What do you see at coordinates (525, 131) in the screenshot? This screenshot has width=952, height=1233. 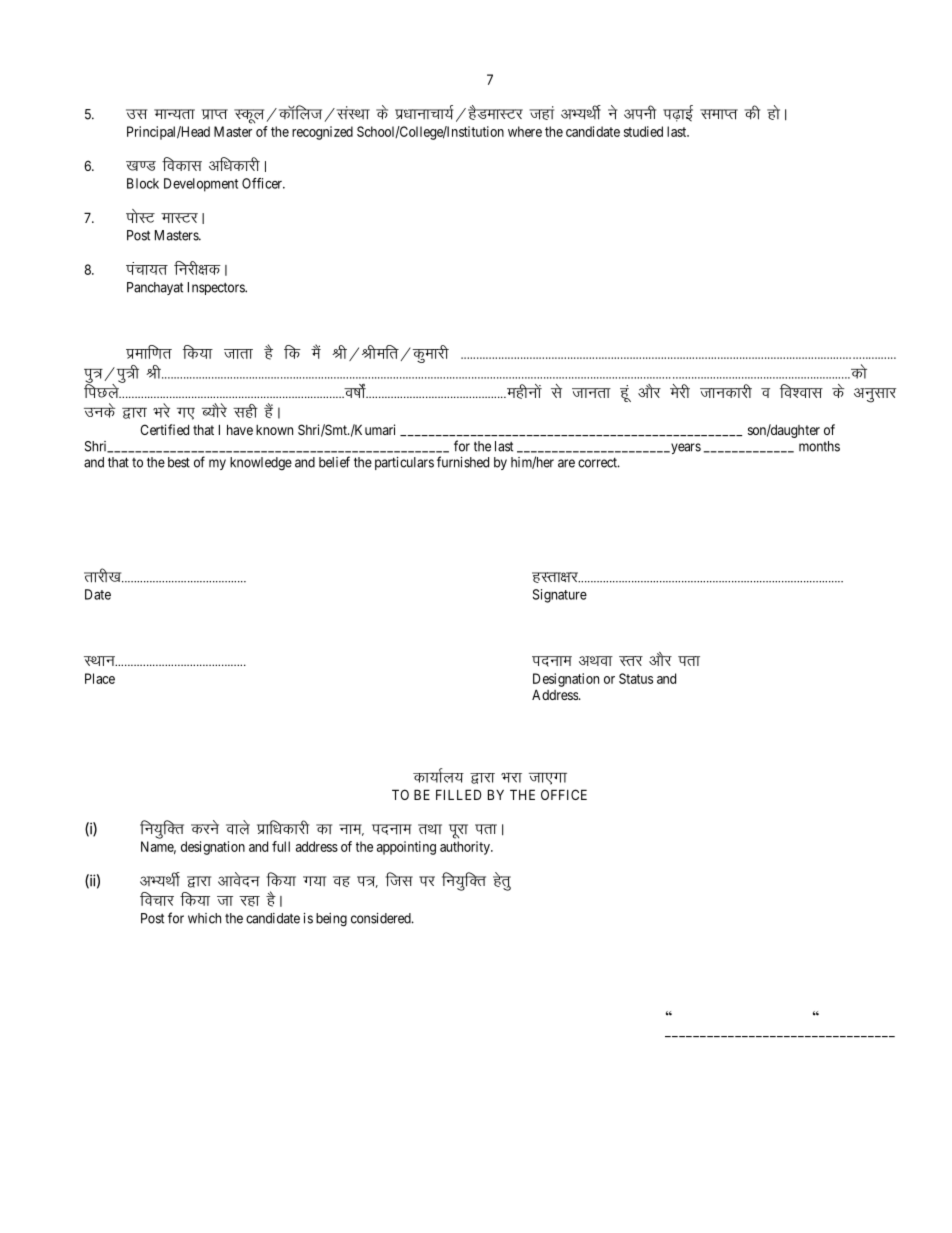 I see `where` at bounding box center [525, 131].
